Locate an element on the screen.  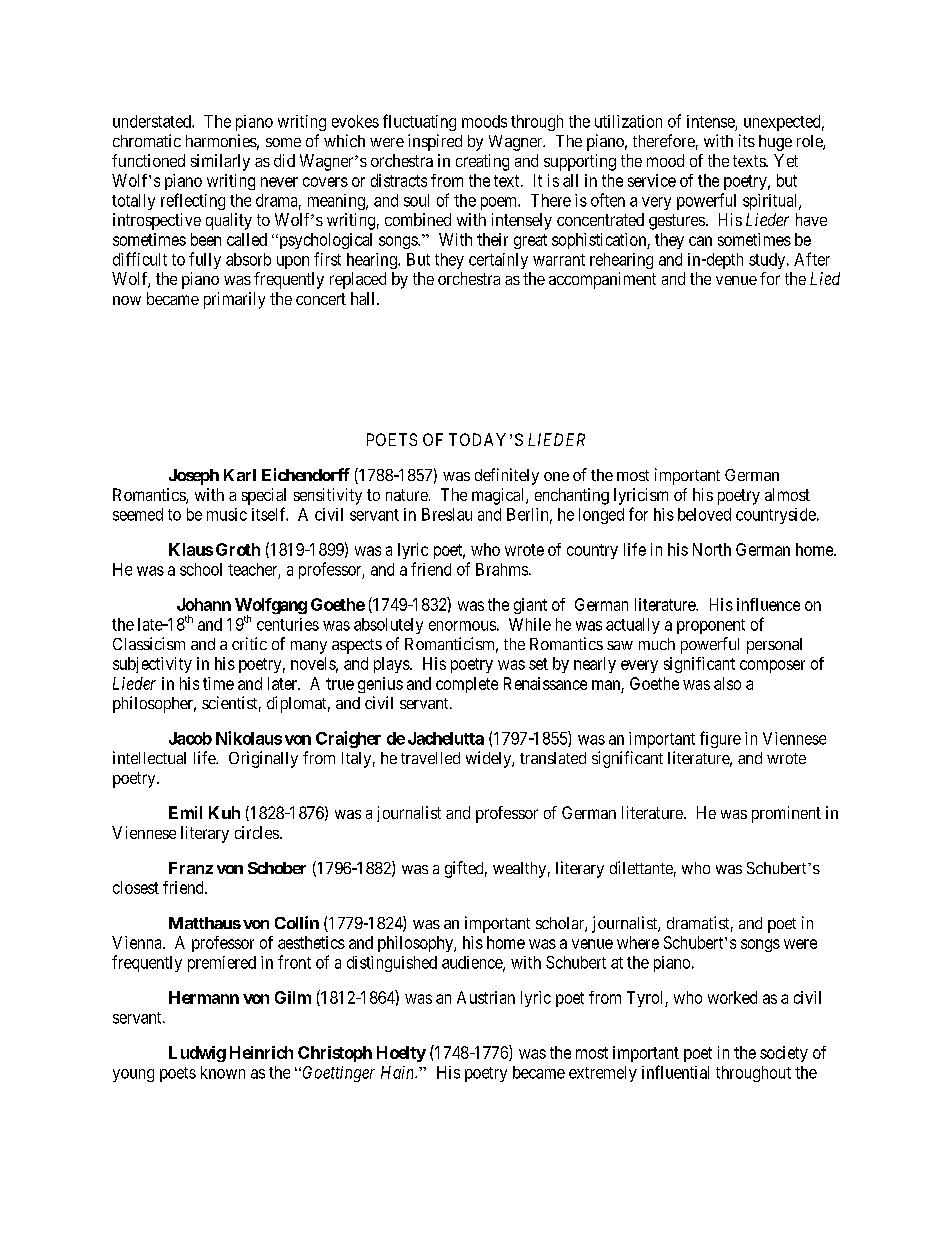
Ludwig is located at coordinates (197, 1054).
